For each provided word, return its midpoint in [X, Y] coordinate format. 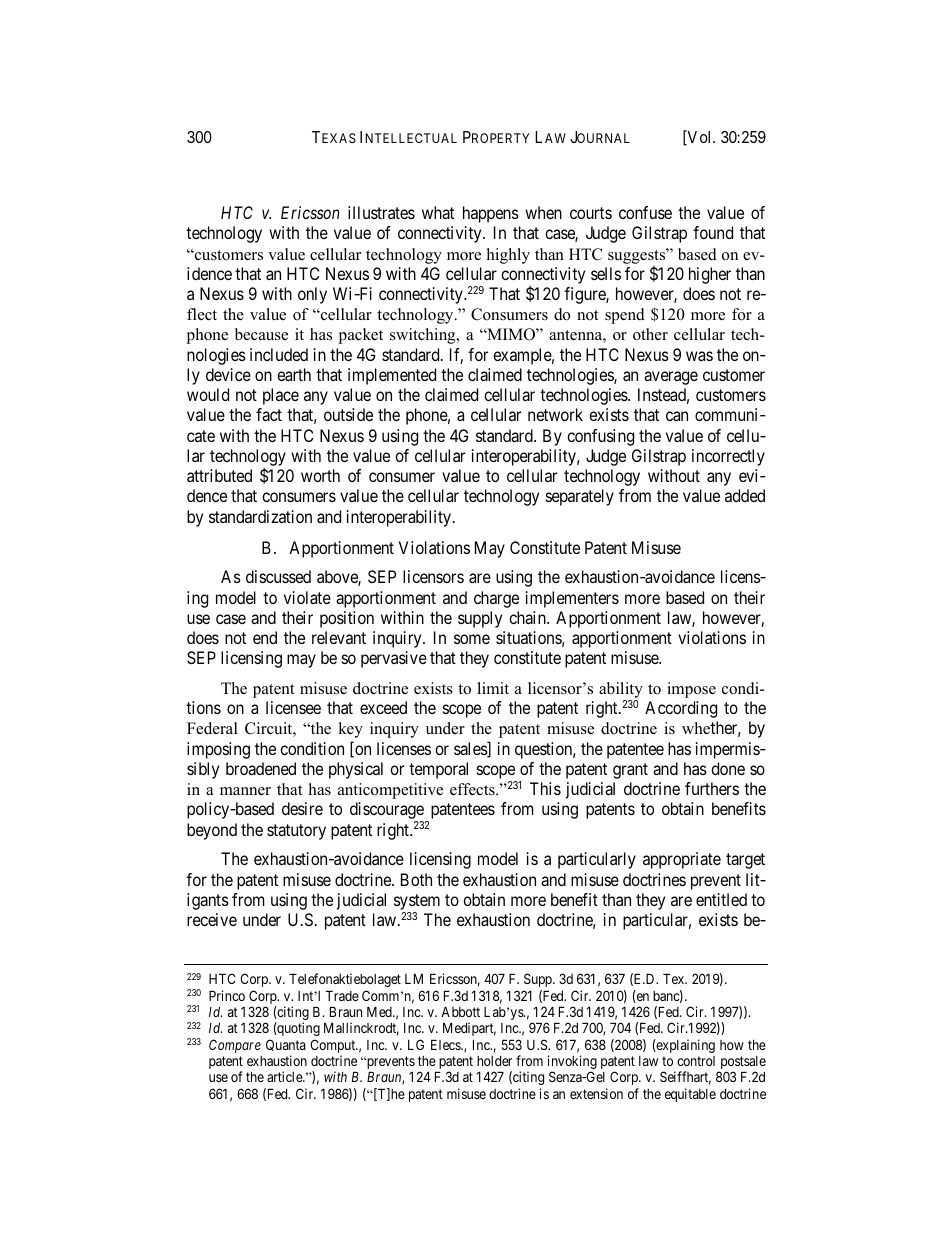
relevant [339, 637]
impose [691, 690]
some [472, 639]
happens [491, 214]
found [713, 232]
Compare [235, 1046]
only [312, 295]
